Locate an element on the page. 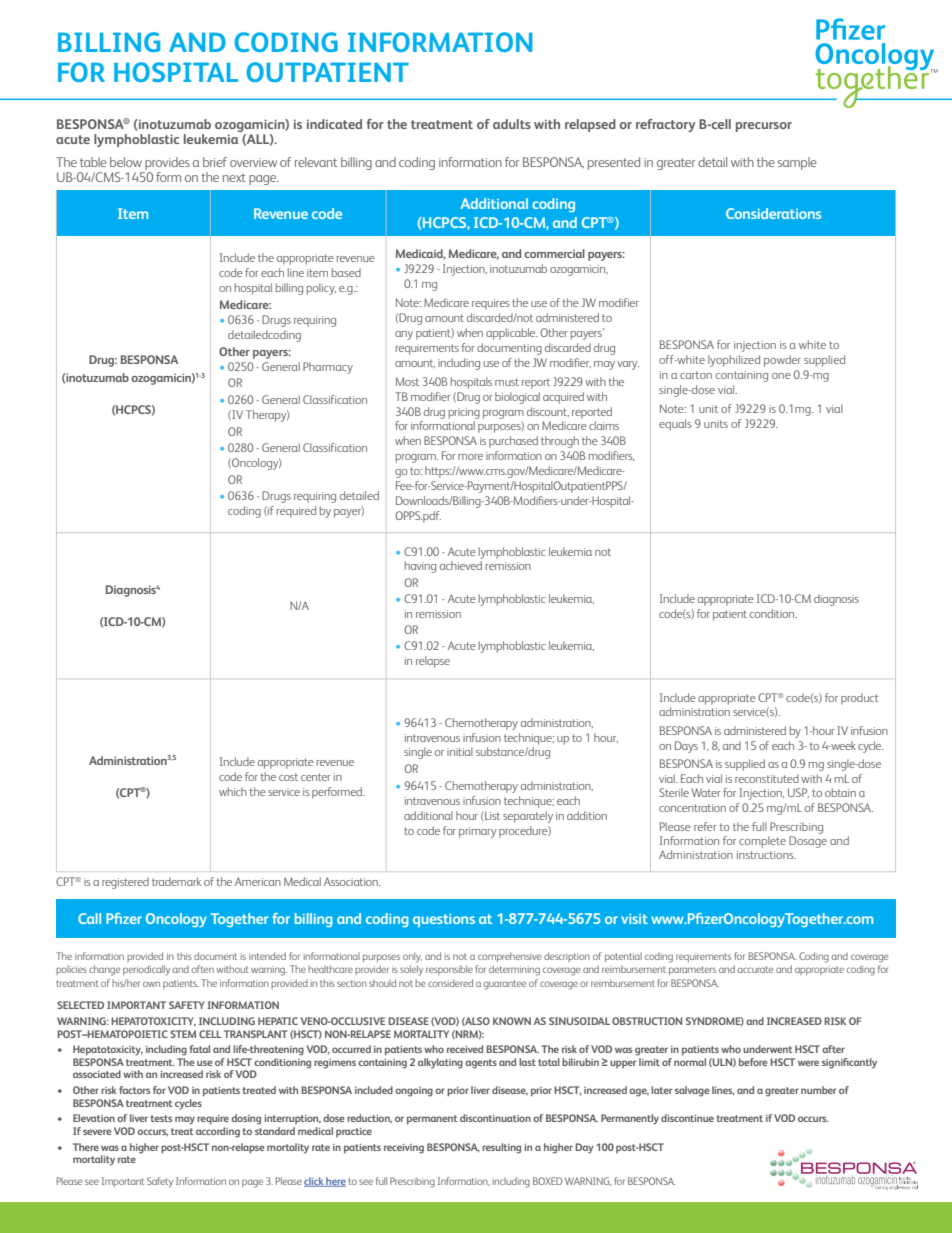  Pharmacy is located at coordinates (328, 368).
